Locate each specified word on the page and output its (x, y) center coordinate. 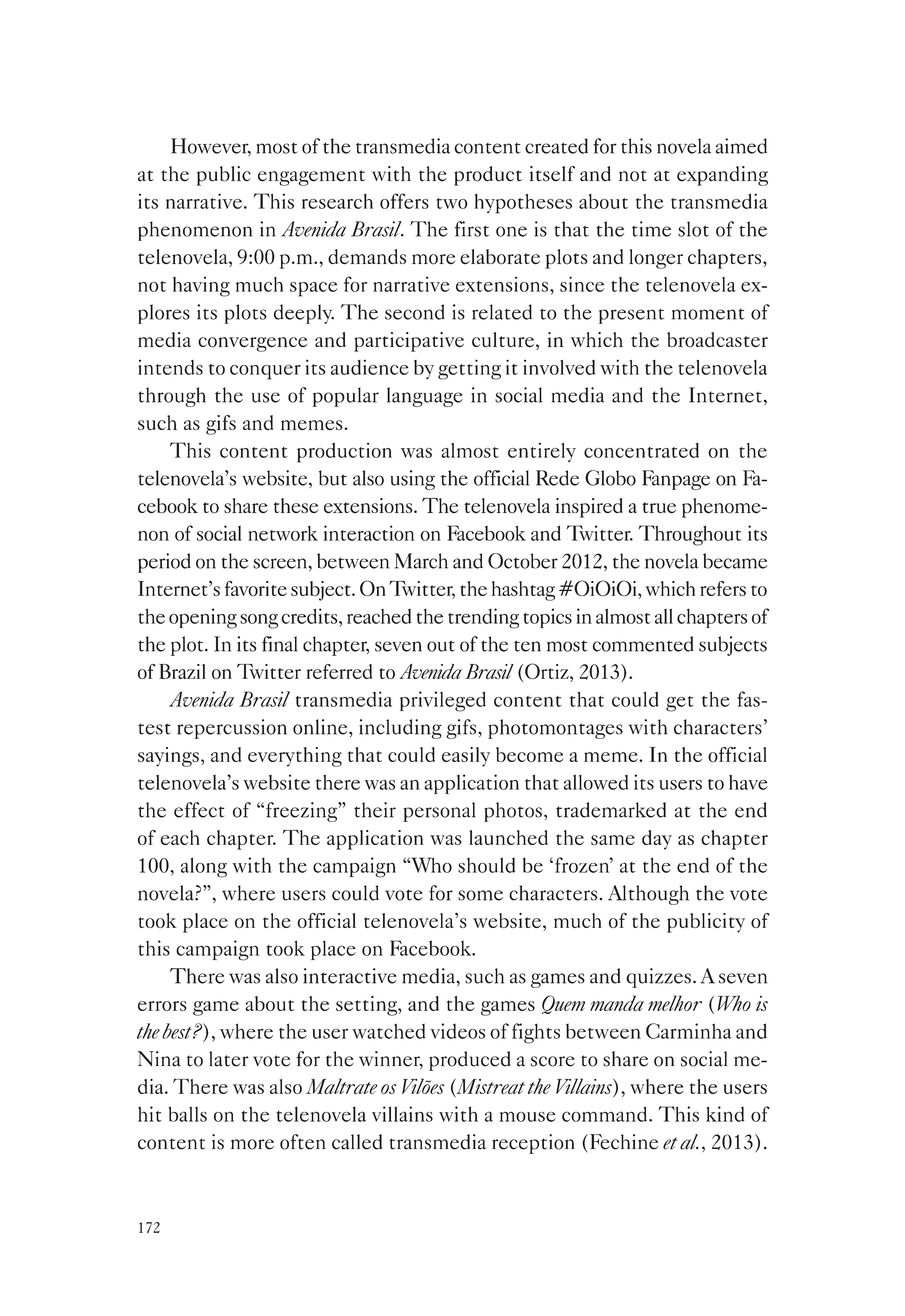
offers (404, 201)
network (283, 533)
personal (439, 812)
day (657, 840)
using (412, 480)
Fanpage (676, 480)
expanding (722, 176)
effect (199, 810)
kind (725, 1114)
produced (470, 1061)
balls (187, 1114)
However (211, 147)
